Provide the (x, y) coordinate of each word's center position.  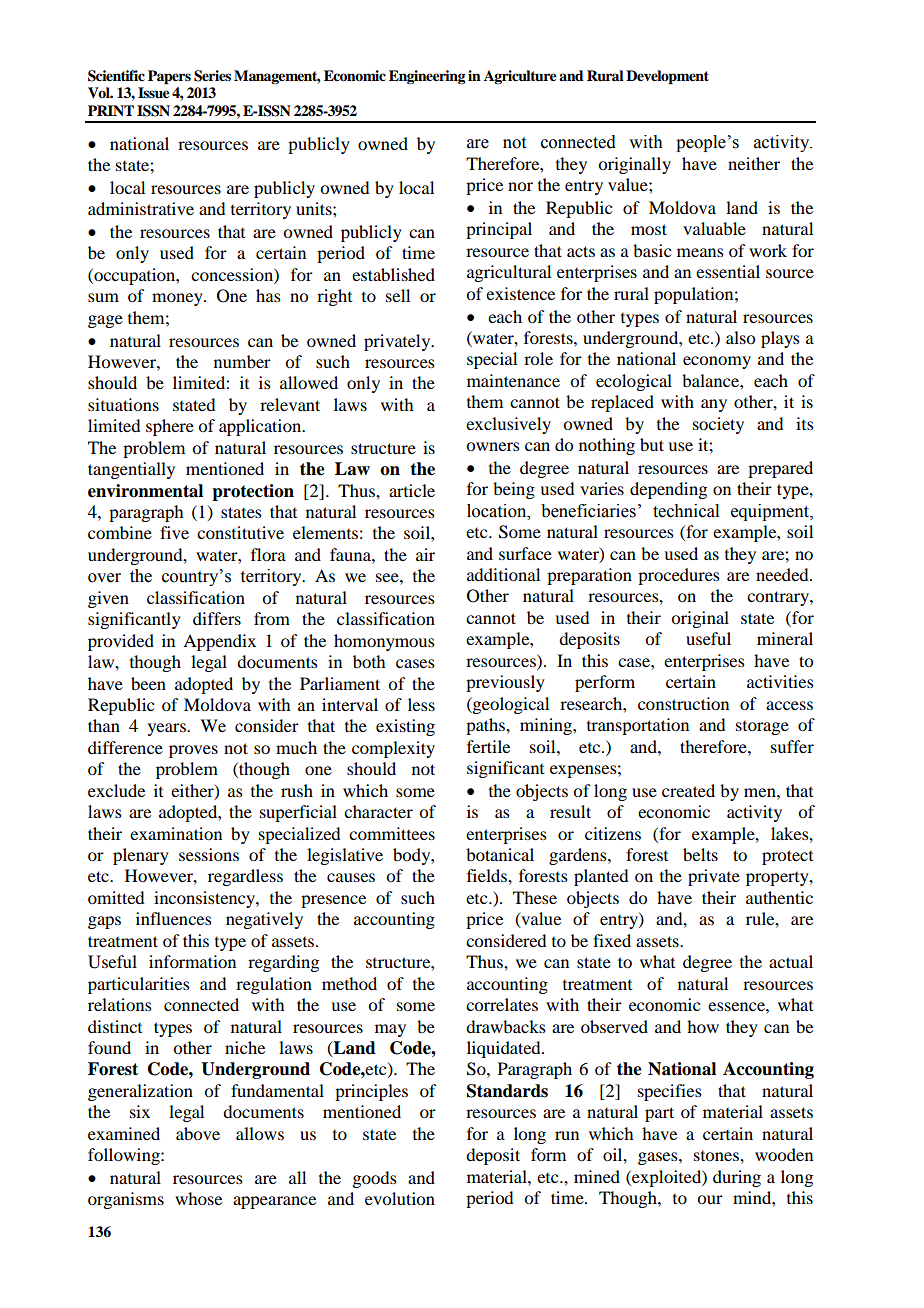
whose (198, 1198)
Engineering (427, 77)
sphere (170, 427)
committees (392, 833)
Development (667, 77)
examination (176, 833)
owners (493, 446)
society (718, 425)
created (688, 790)
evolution (400, 1198)
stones (717, 1156)
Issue (154, 93)
